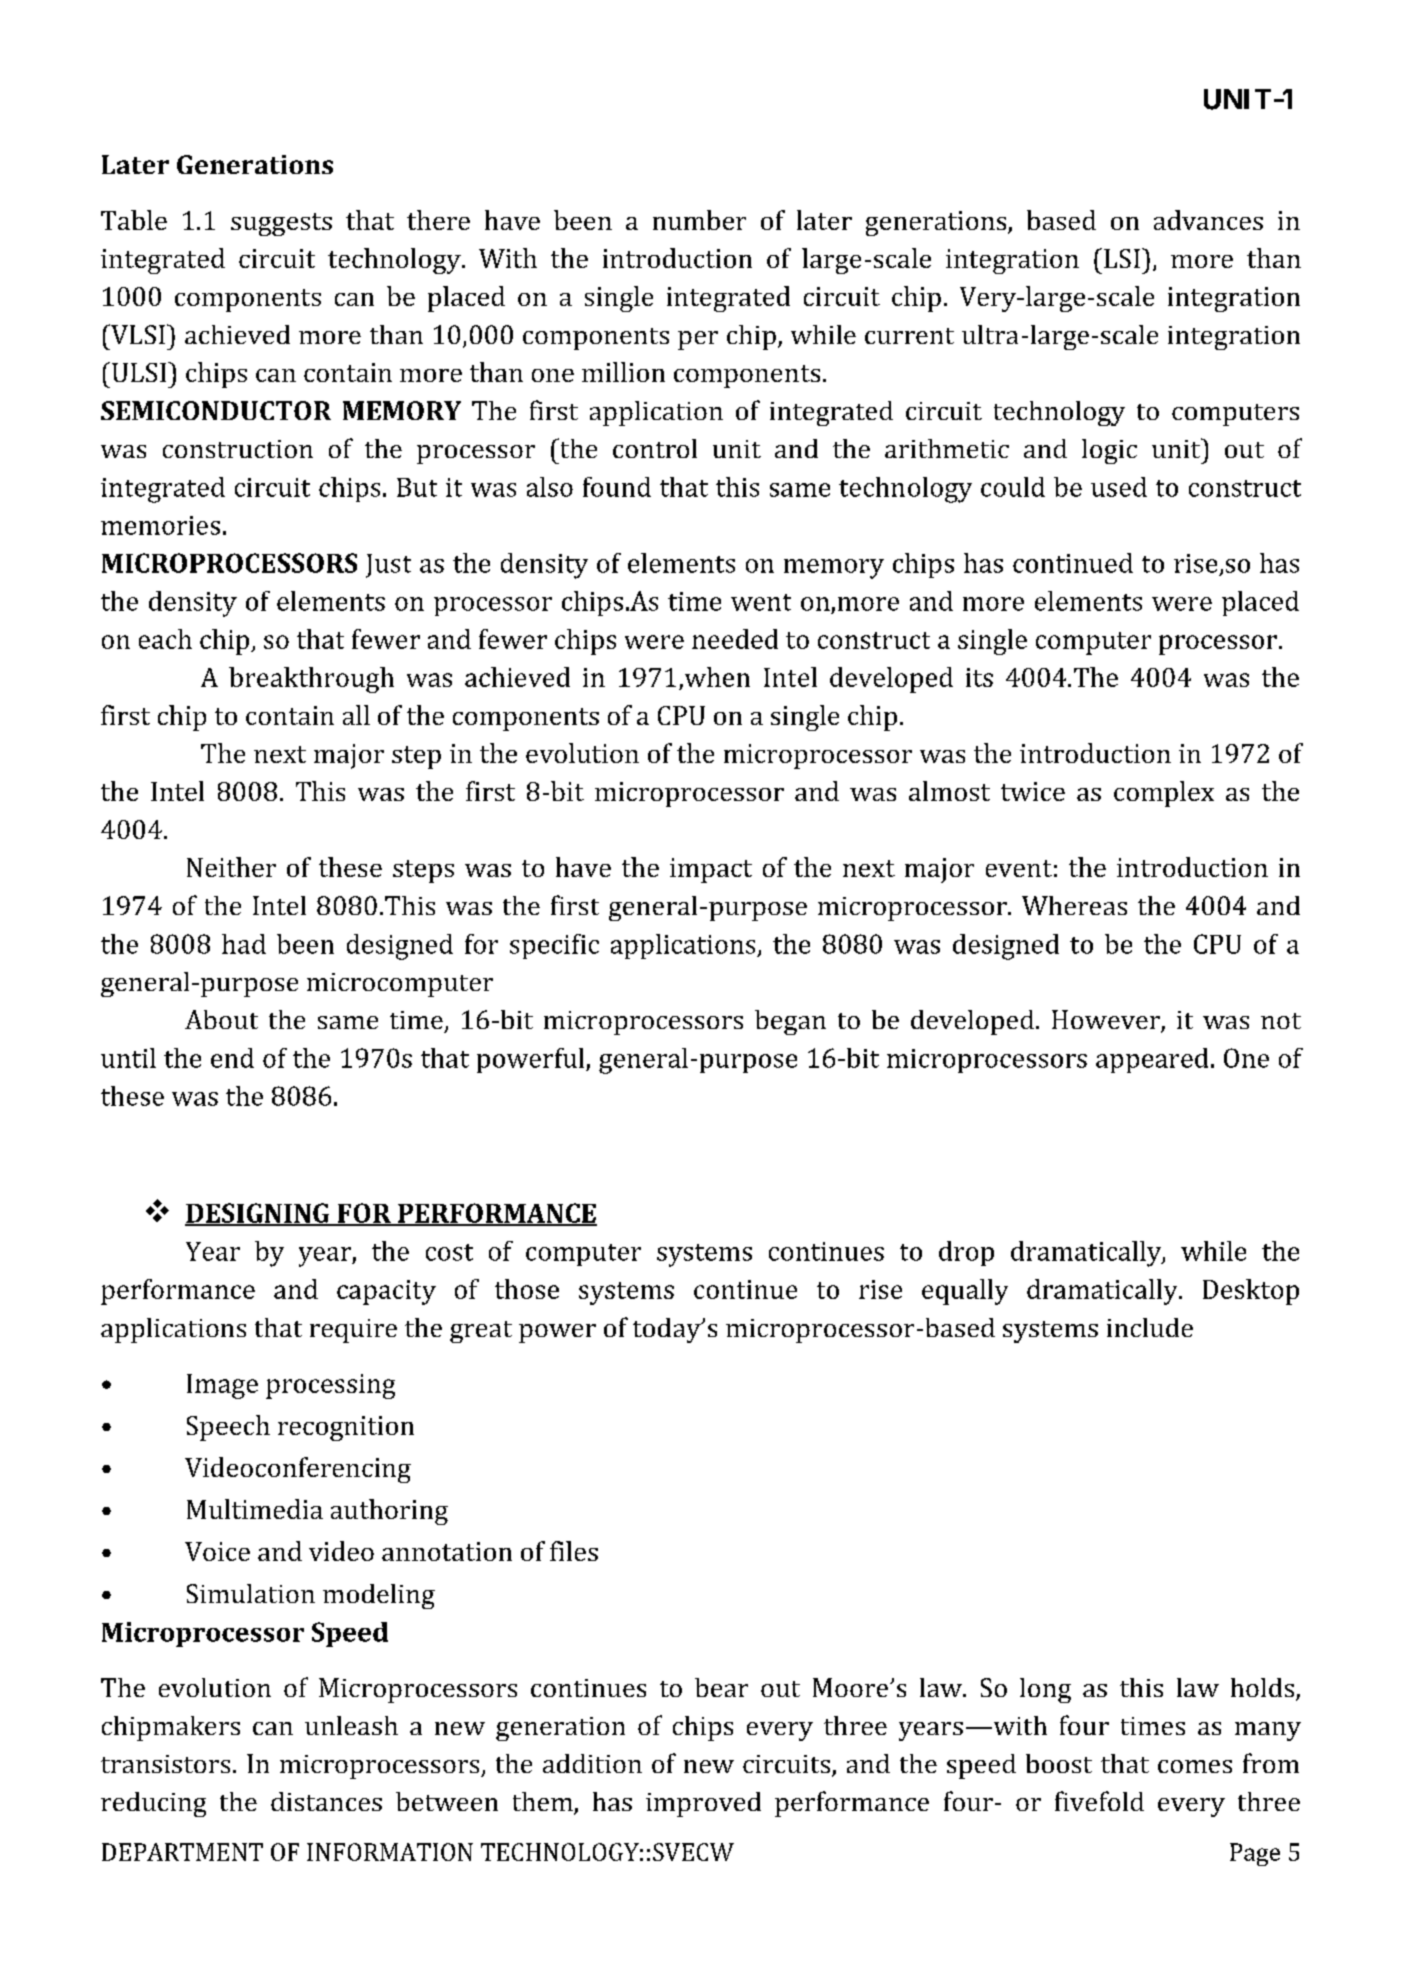  Describe the element at coordinates (703, 1804) in the document. I see `improved` at that location.
